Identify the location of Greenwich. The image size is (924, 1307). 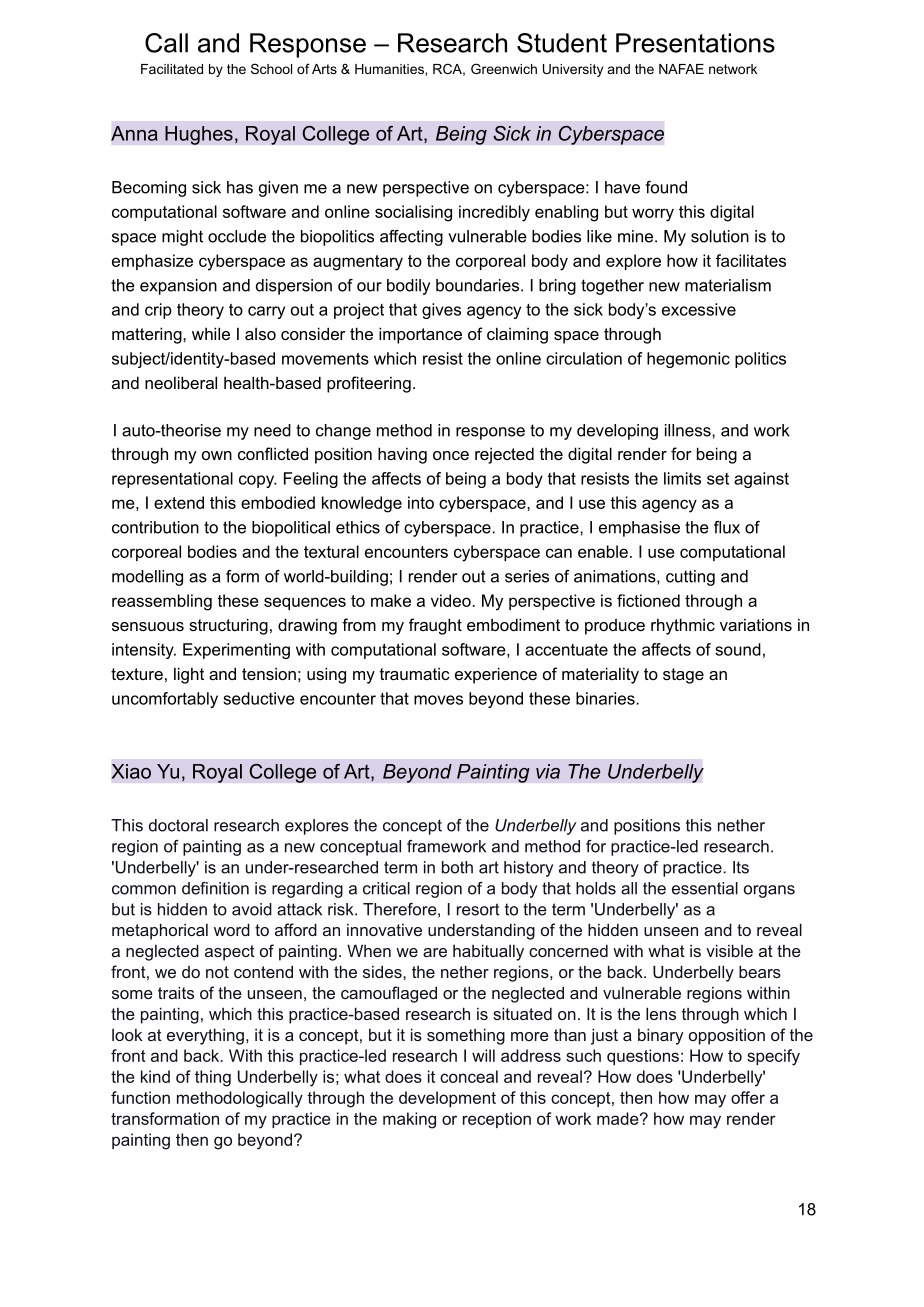
(504, 68).
